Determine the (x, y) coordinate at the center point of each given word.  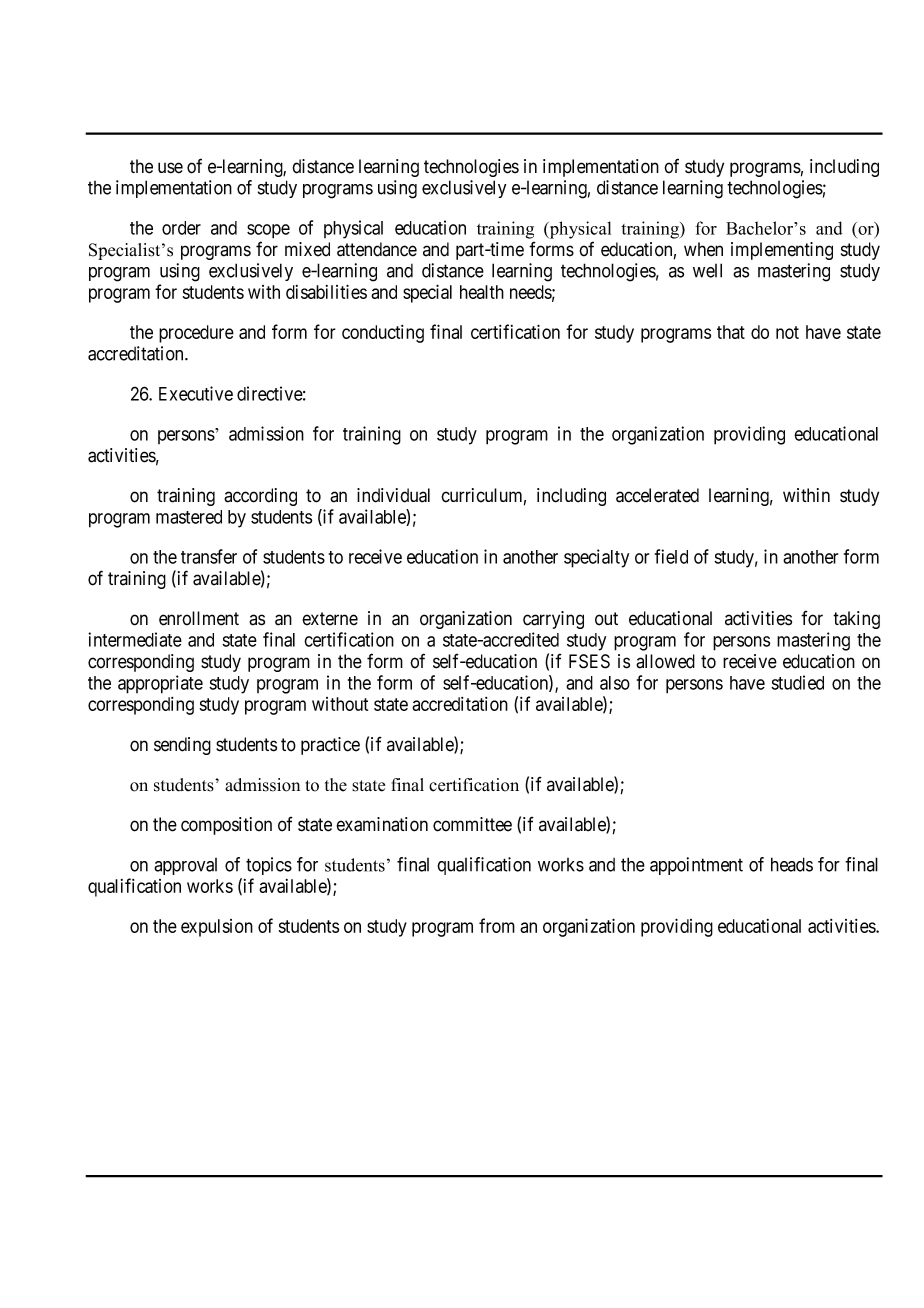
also (615, 683)
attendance (377, 249)
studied (797, 682)
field (671, 556)
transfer (209, 556)
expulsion (217, 928)
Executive (196, 393)
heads (792, 864)
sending (182, 746)
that (731, 332)
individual (393, 495)
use (170, 168)
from (497, 925)
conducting (383, 334)
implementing (782, 251)
